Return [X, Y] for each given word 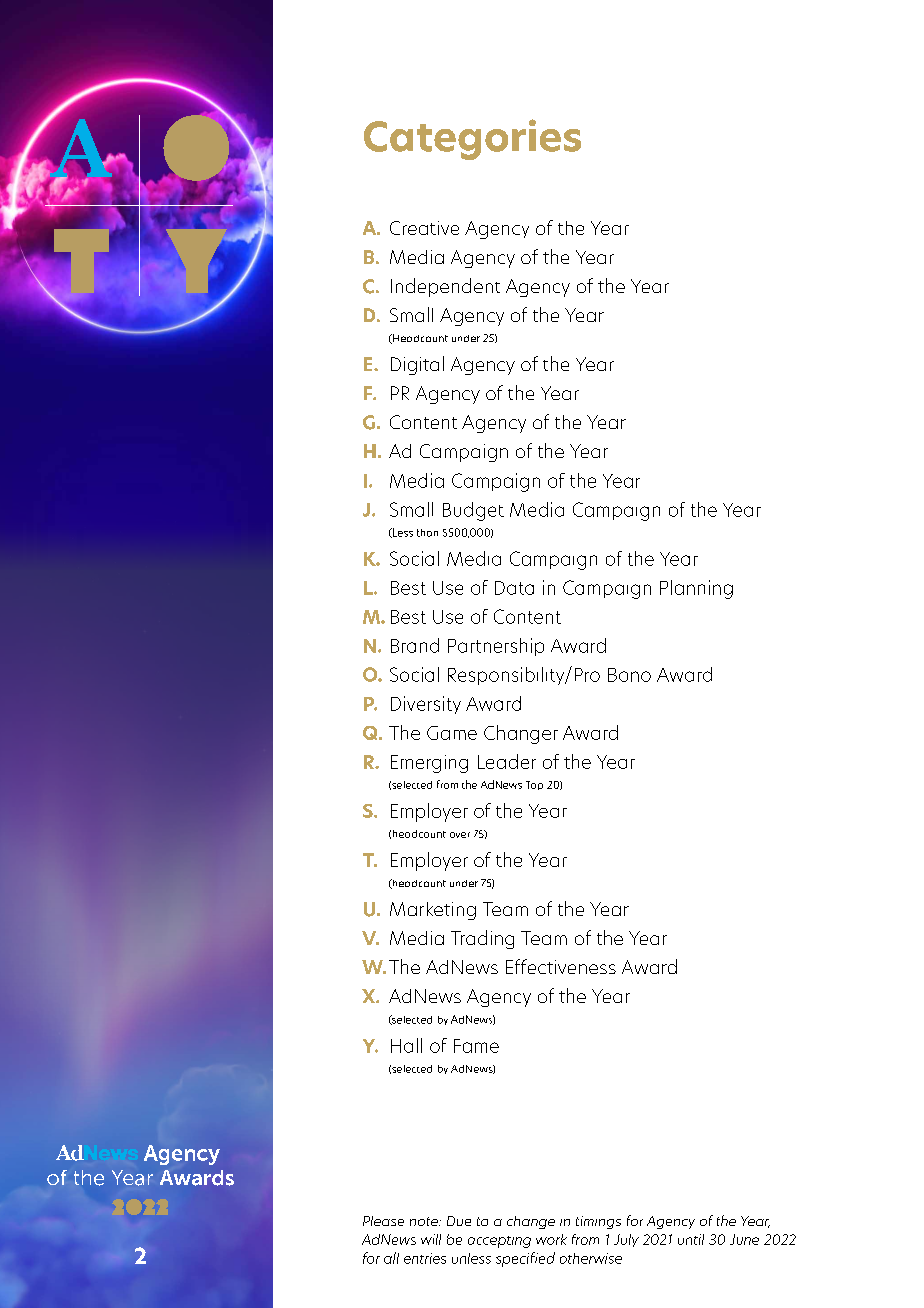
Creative [424, 228]
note [425, 1221]
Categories [472, 139]
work [551, 1239]
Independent [445, 287]
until [691, 1239]
